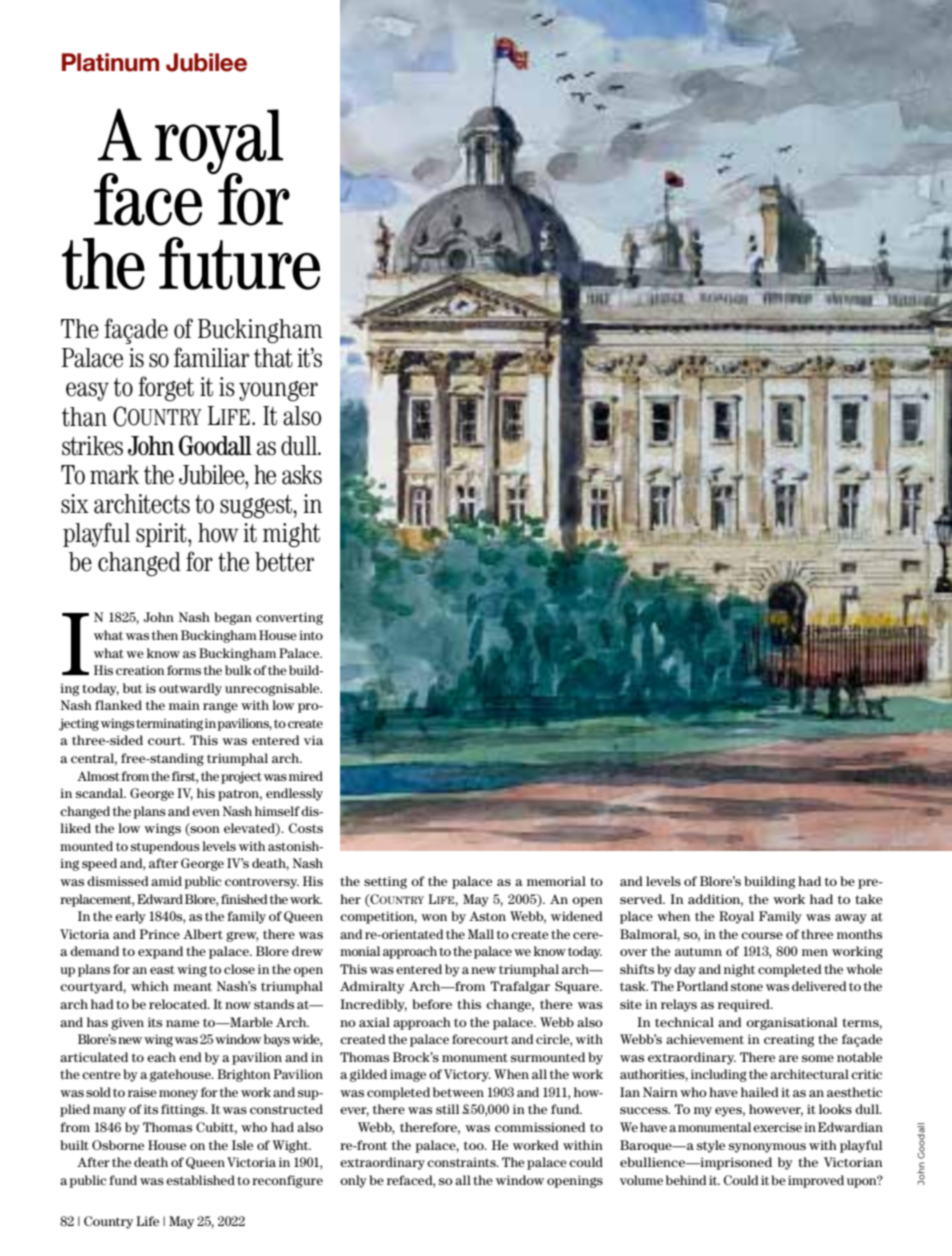 This page has width=952, height=1256. What do you see at coordinates (869, 899) in the page?
I see `take` at bounding box center [869, 899].
